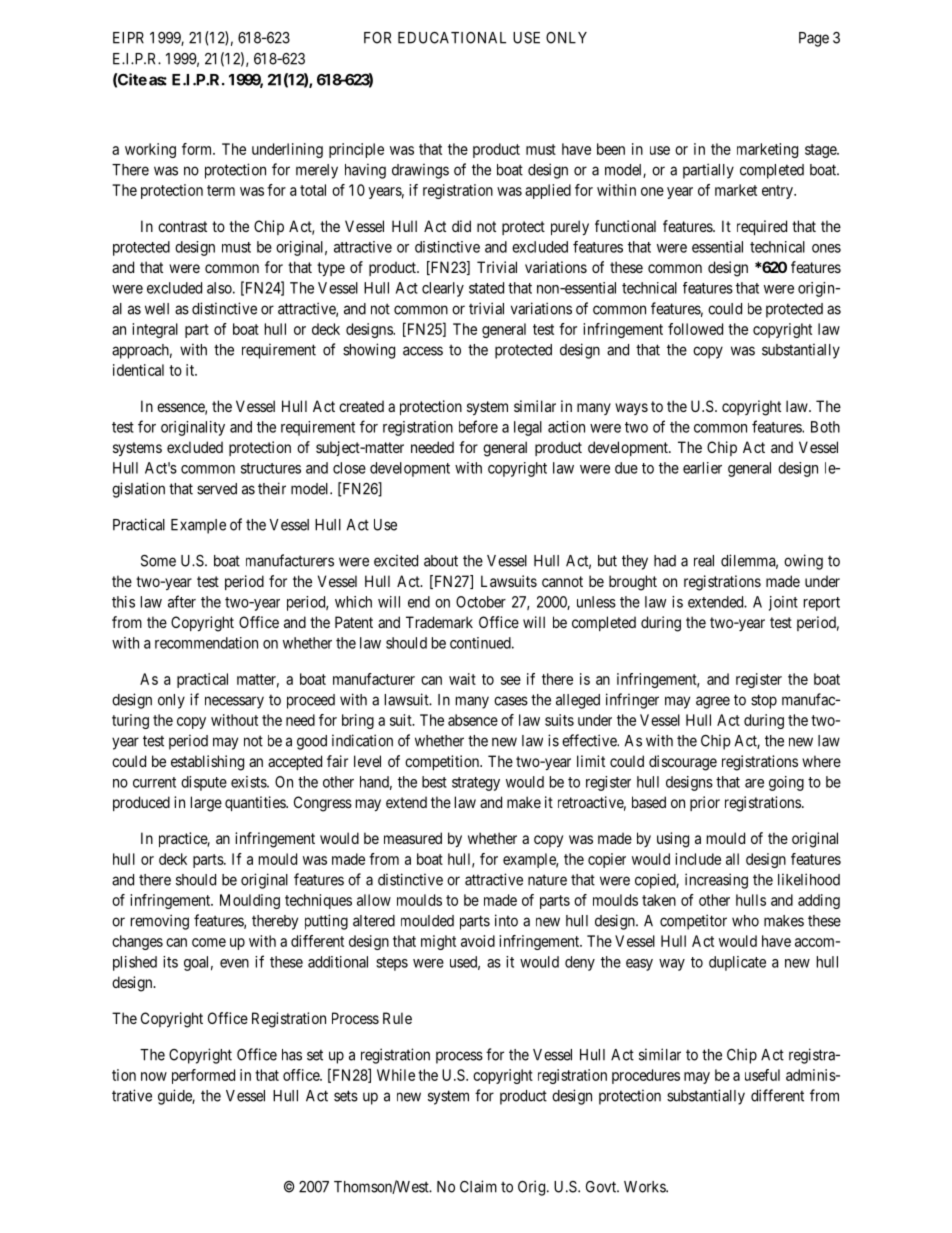 The width and height of the document is (952, 1233). What do you see at coordinates (702, 468) in the document?
I see `earlier` at bounding box center [702, 468].
